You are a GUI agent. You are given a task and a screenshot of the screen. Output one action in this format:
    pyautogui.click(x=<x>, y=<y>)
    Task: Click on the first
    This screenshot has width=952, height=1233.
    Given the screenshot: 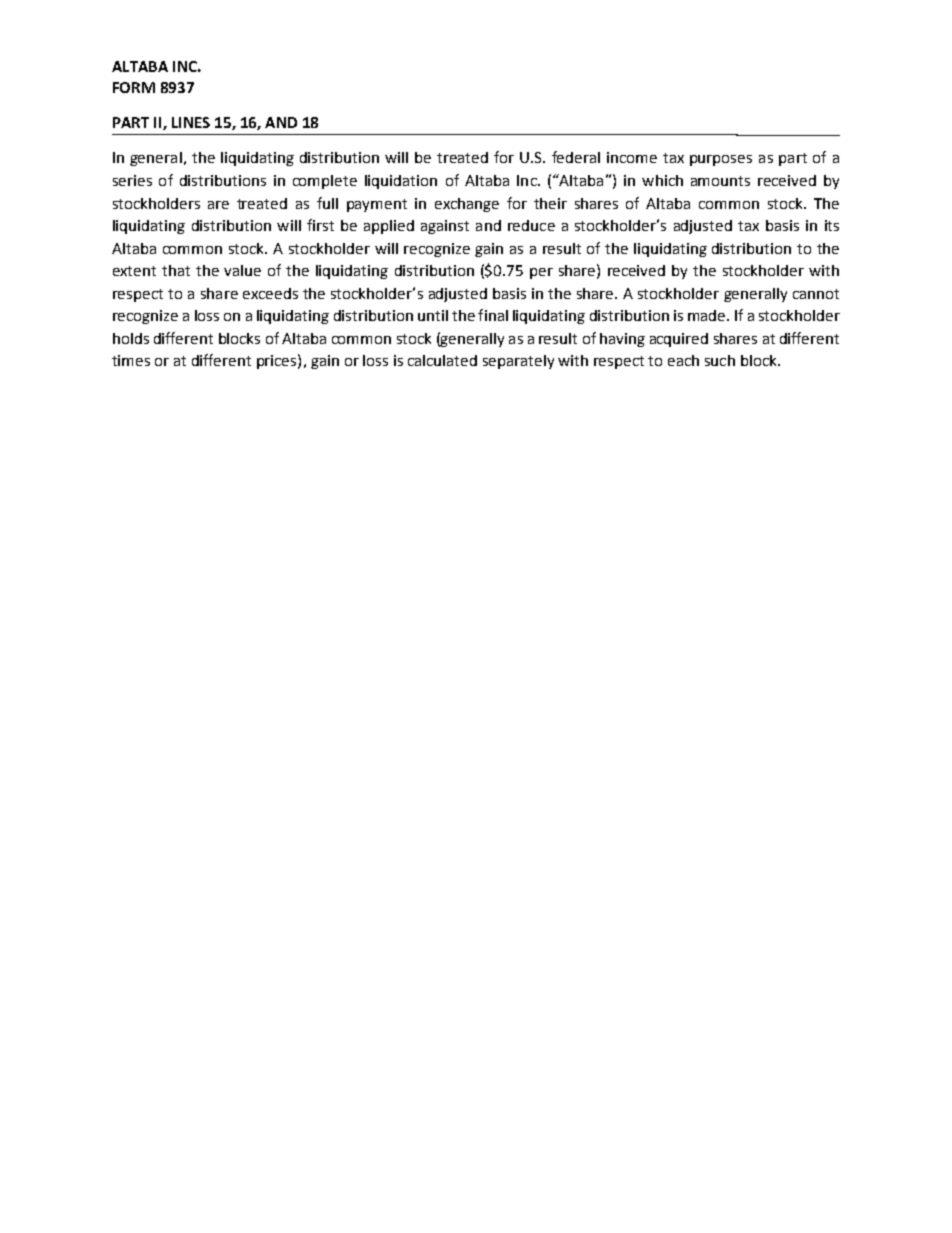 What is the action you would take?
    pyautogui.click(x=320, y=225)
